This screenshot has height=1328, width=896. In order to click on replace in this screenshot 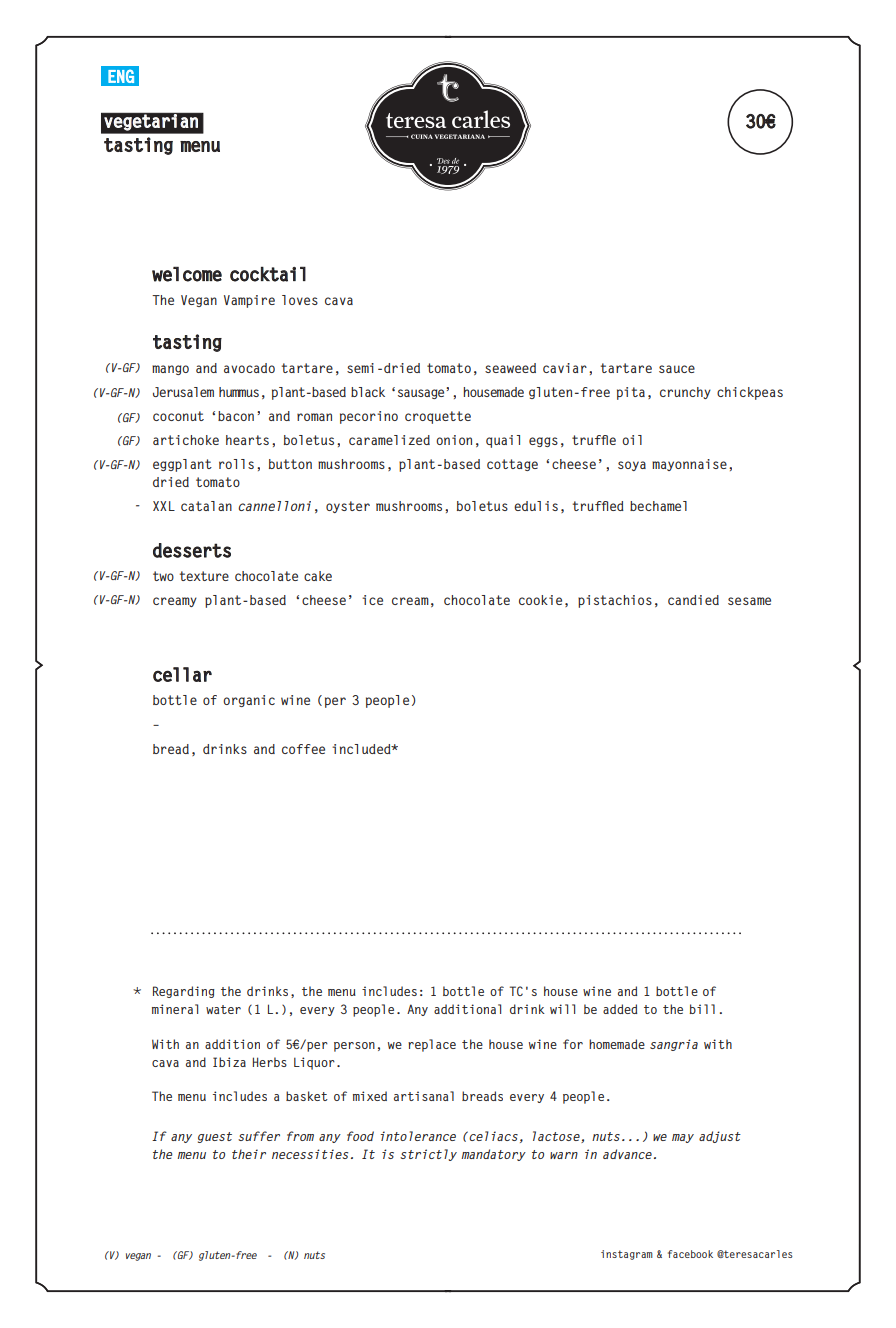, I will do `click(432, 1045)`.
